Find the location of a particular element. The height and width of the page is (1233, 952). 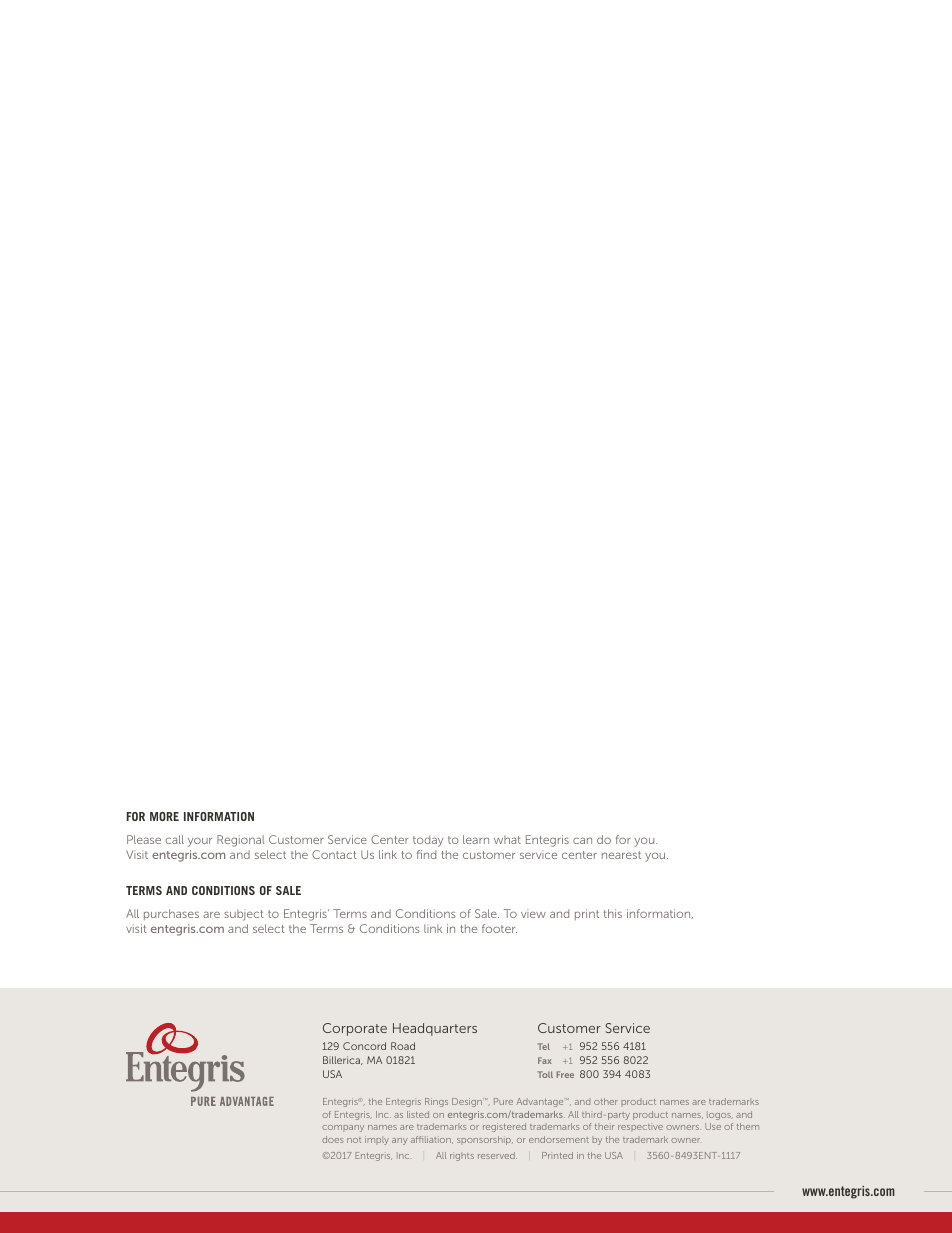

Corporate is located at coordinates (355, 1029).
